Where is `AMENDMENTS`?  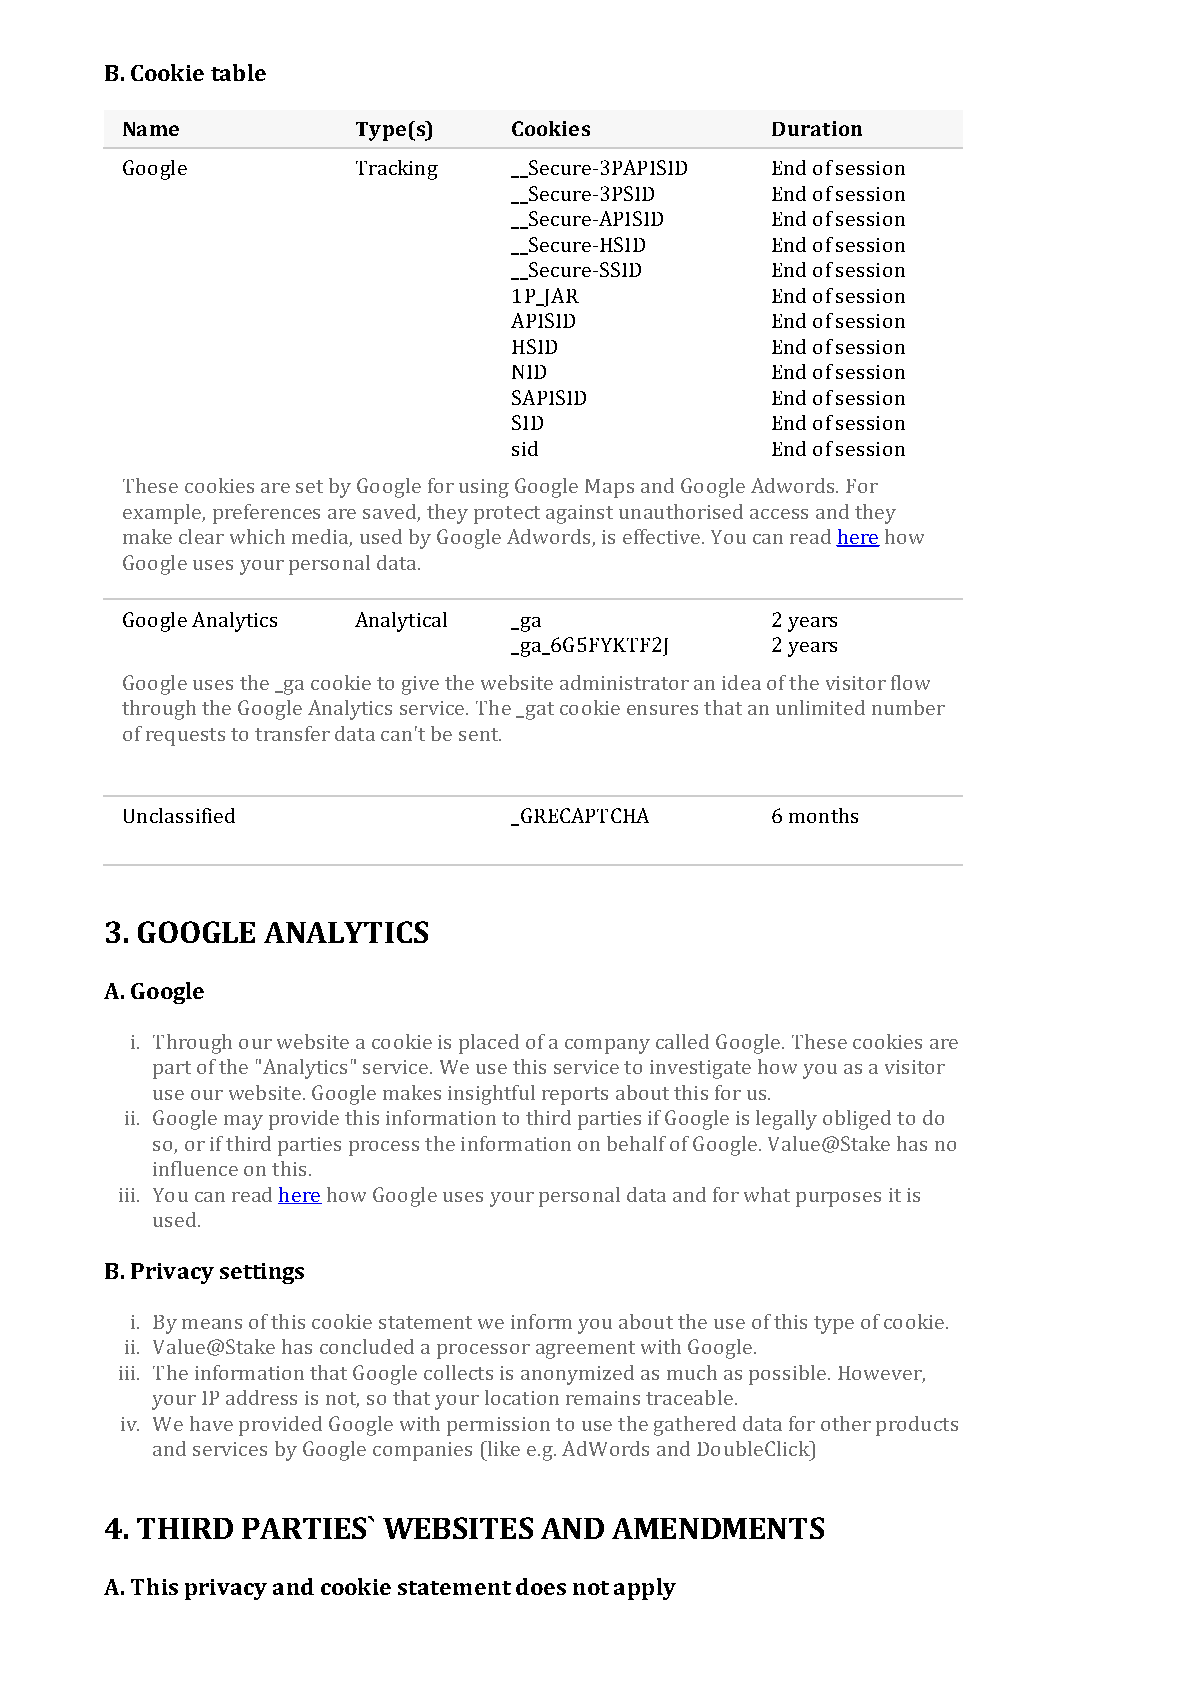 AMENDMENTS is located at coordinates (718, 1528).
